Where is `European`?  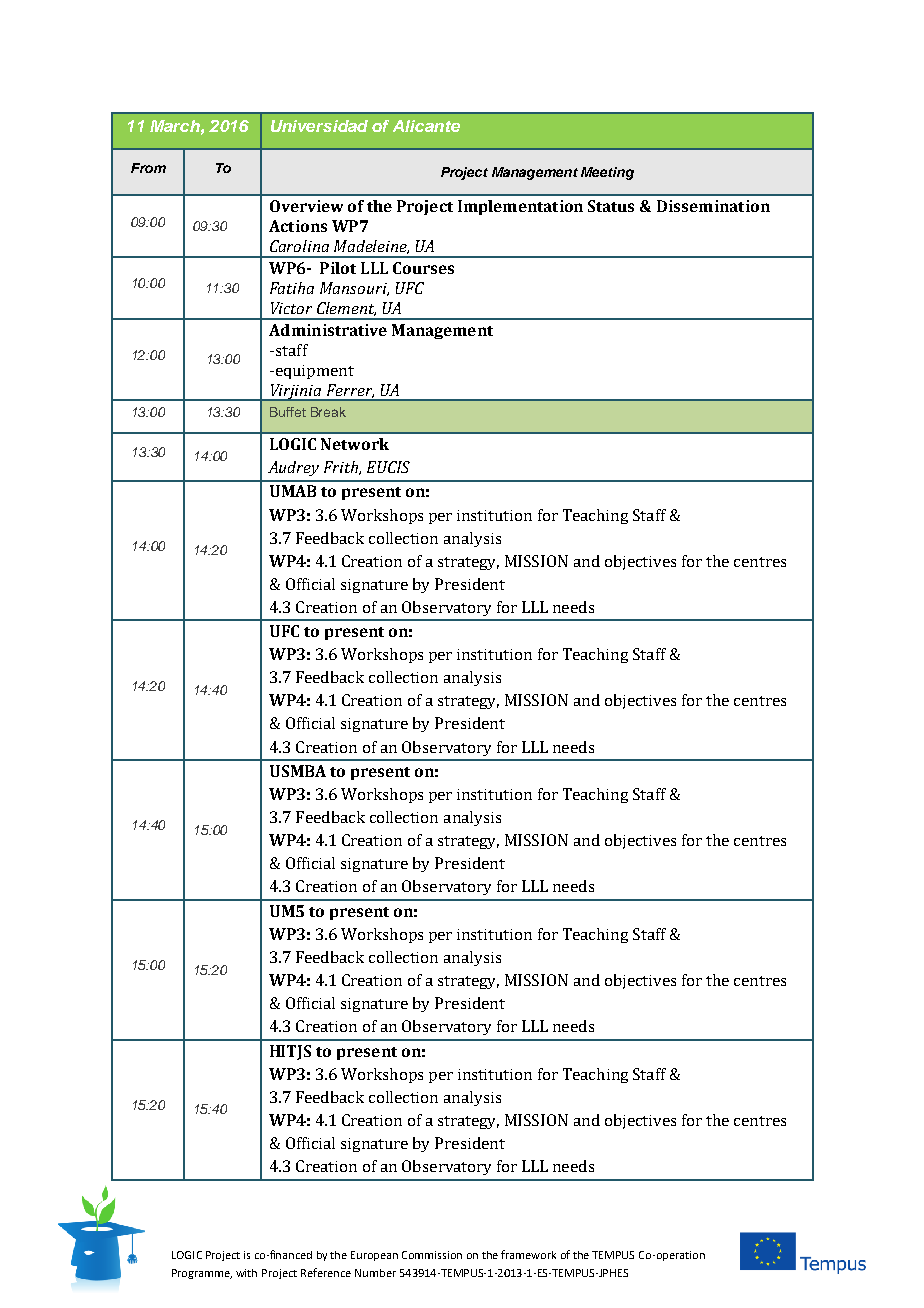
European is located at coordinates (374, 1256).
